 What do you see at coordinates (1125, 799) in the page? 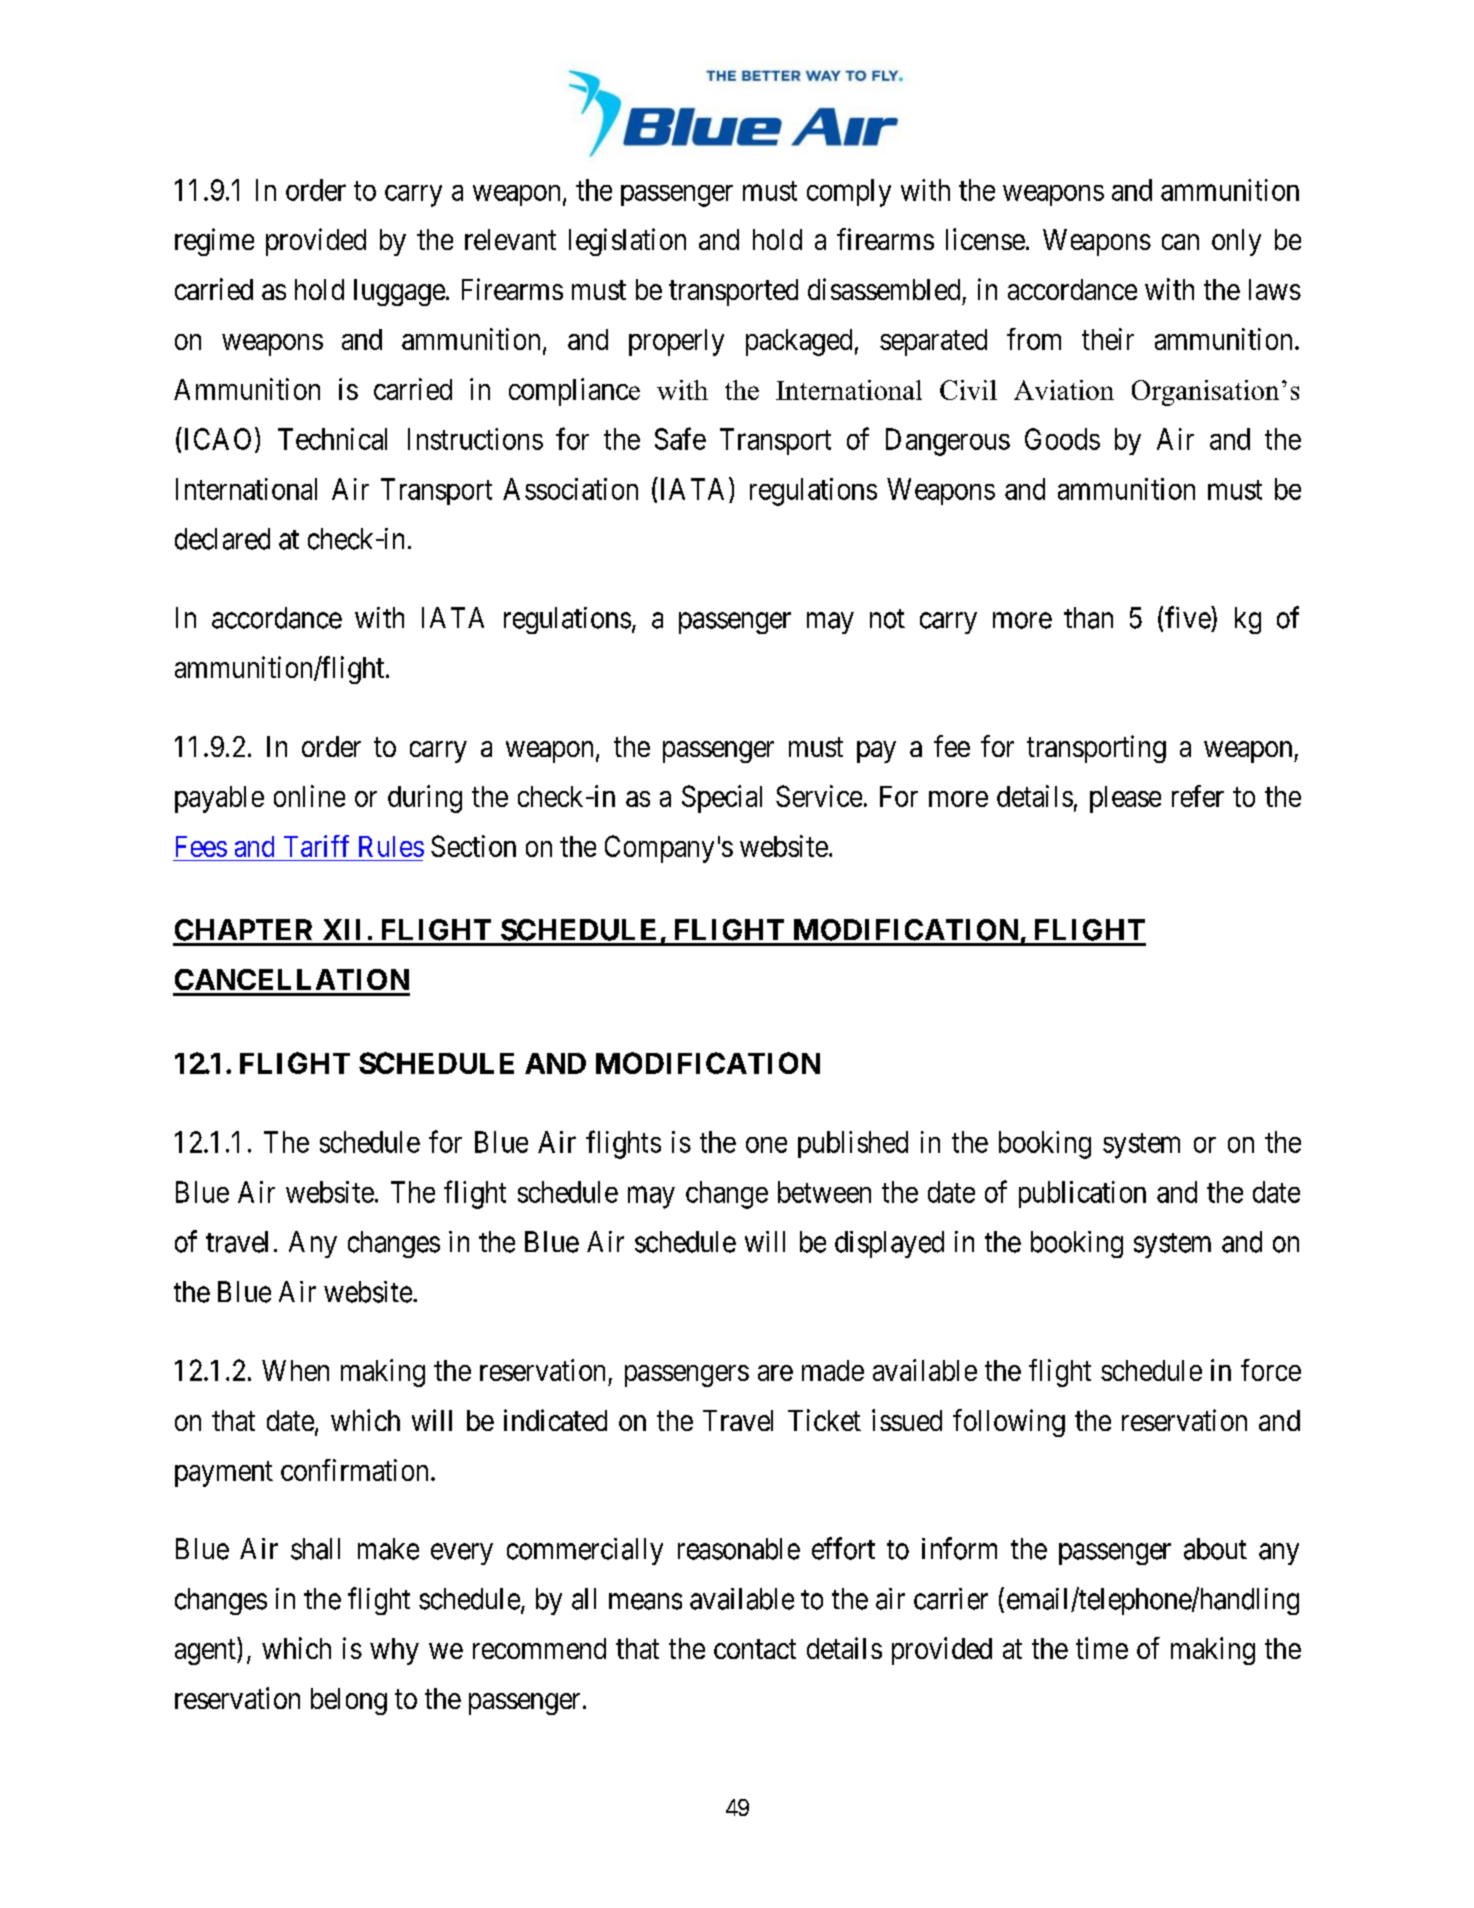
I see `please` at bounding box center [1125, 799].
